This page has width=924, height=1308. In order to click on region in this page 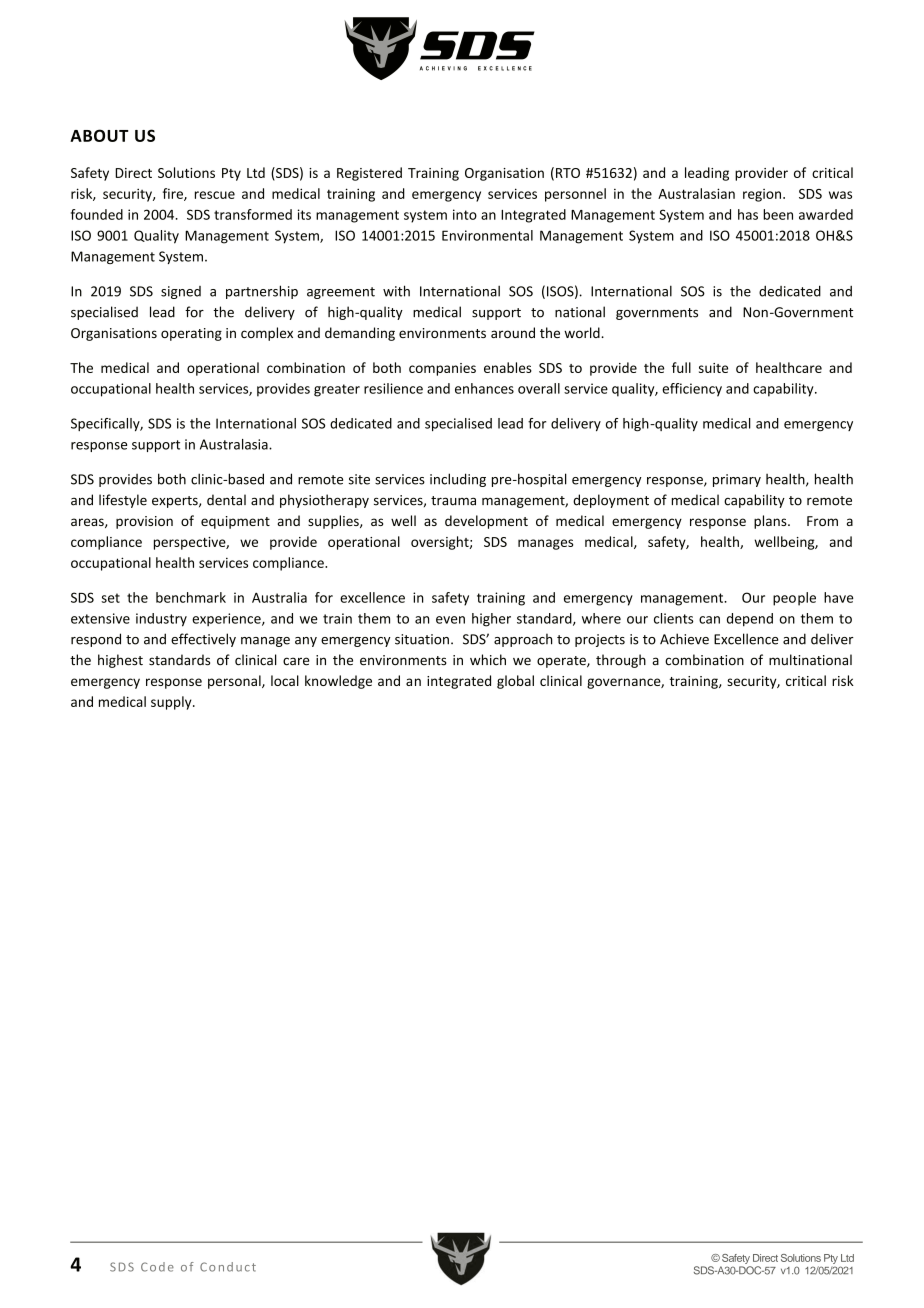, I will do `click(762, 195)`.
